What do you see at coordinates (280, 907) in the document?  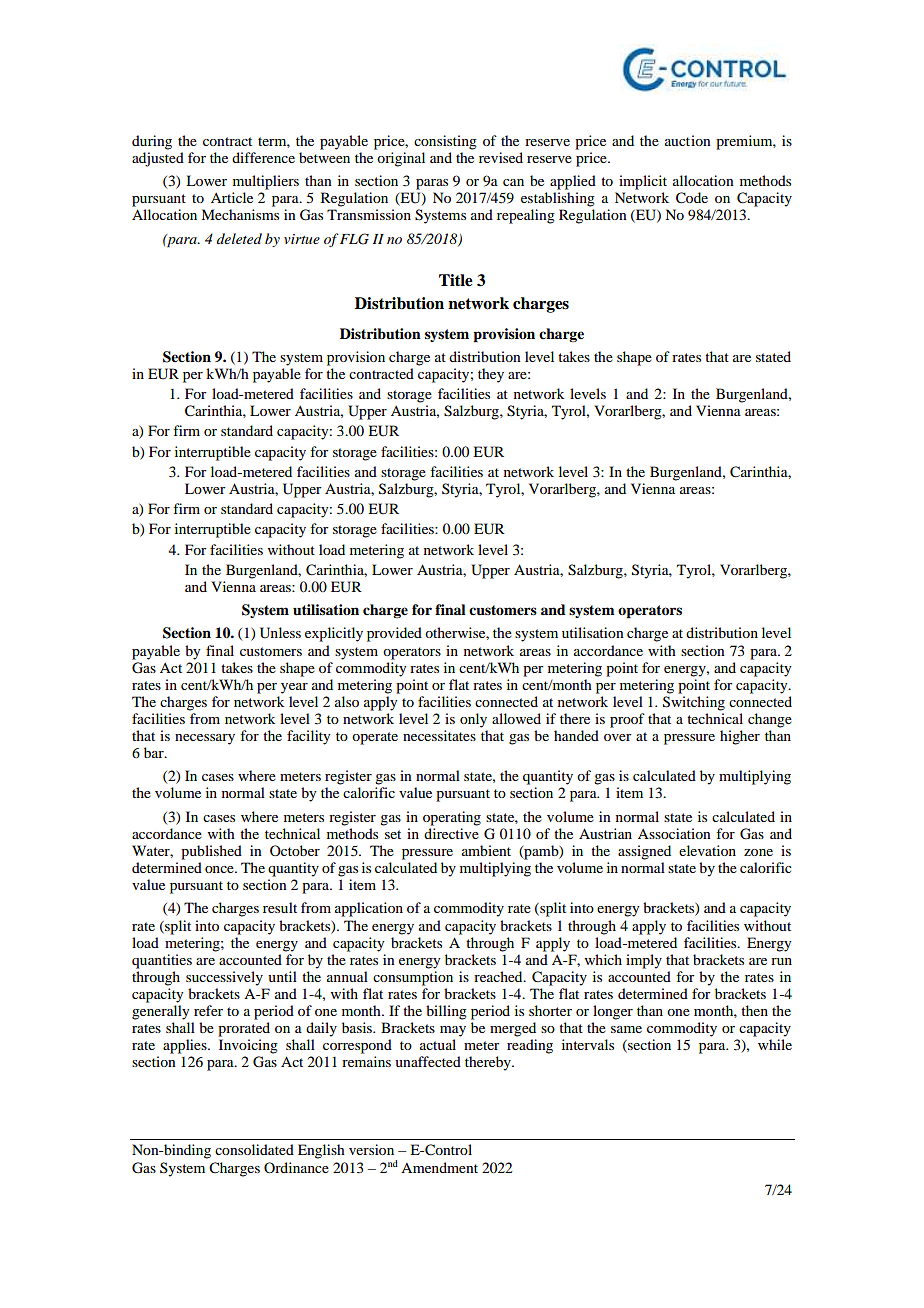 I see `result` at bounding box center [280, 907].
